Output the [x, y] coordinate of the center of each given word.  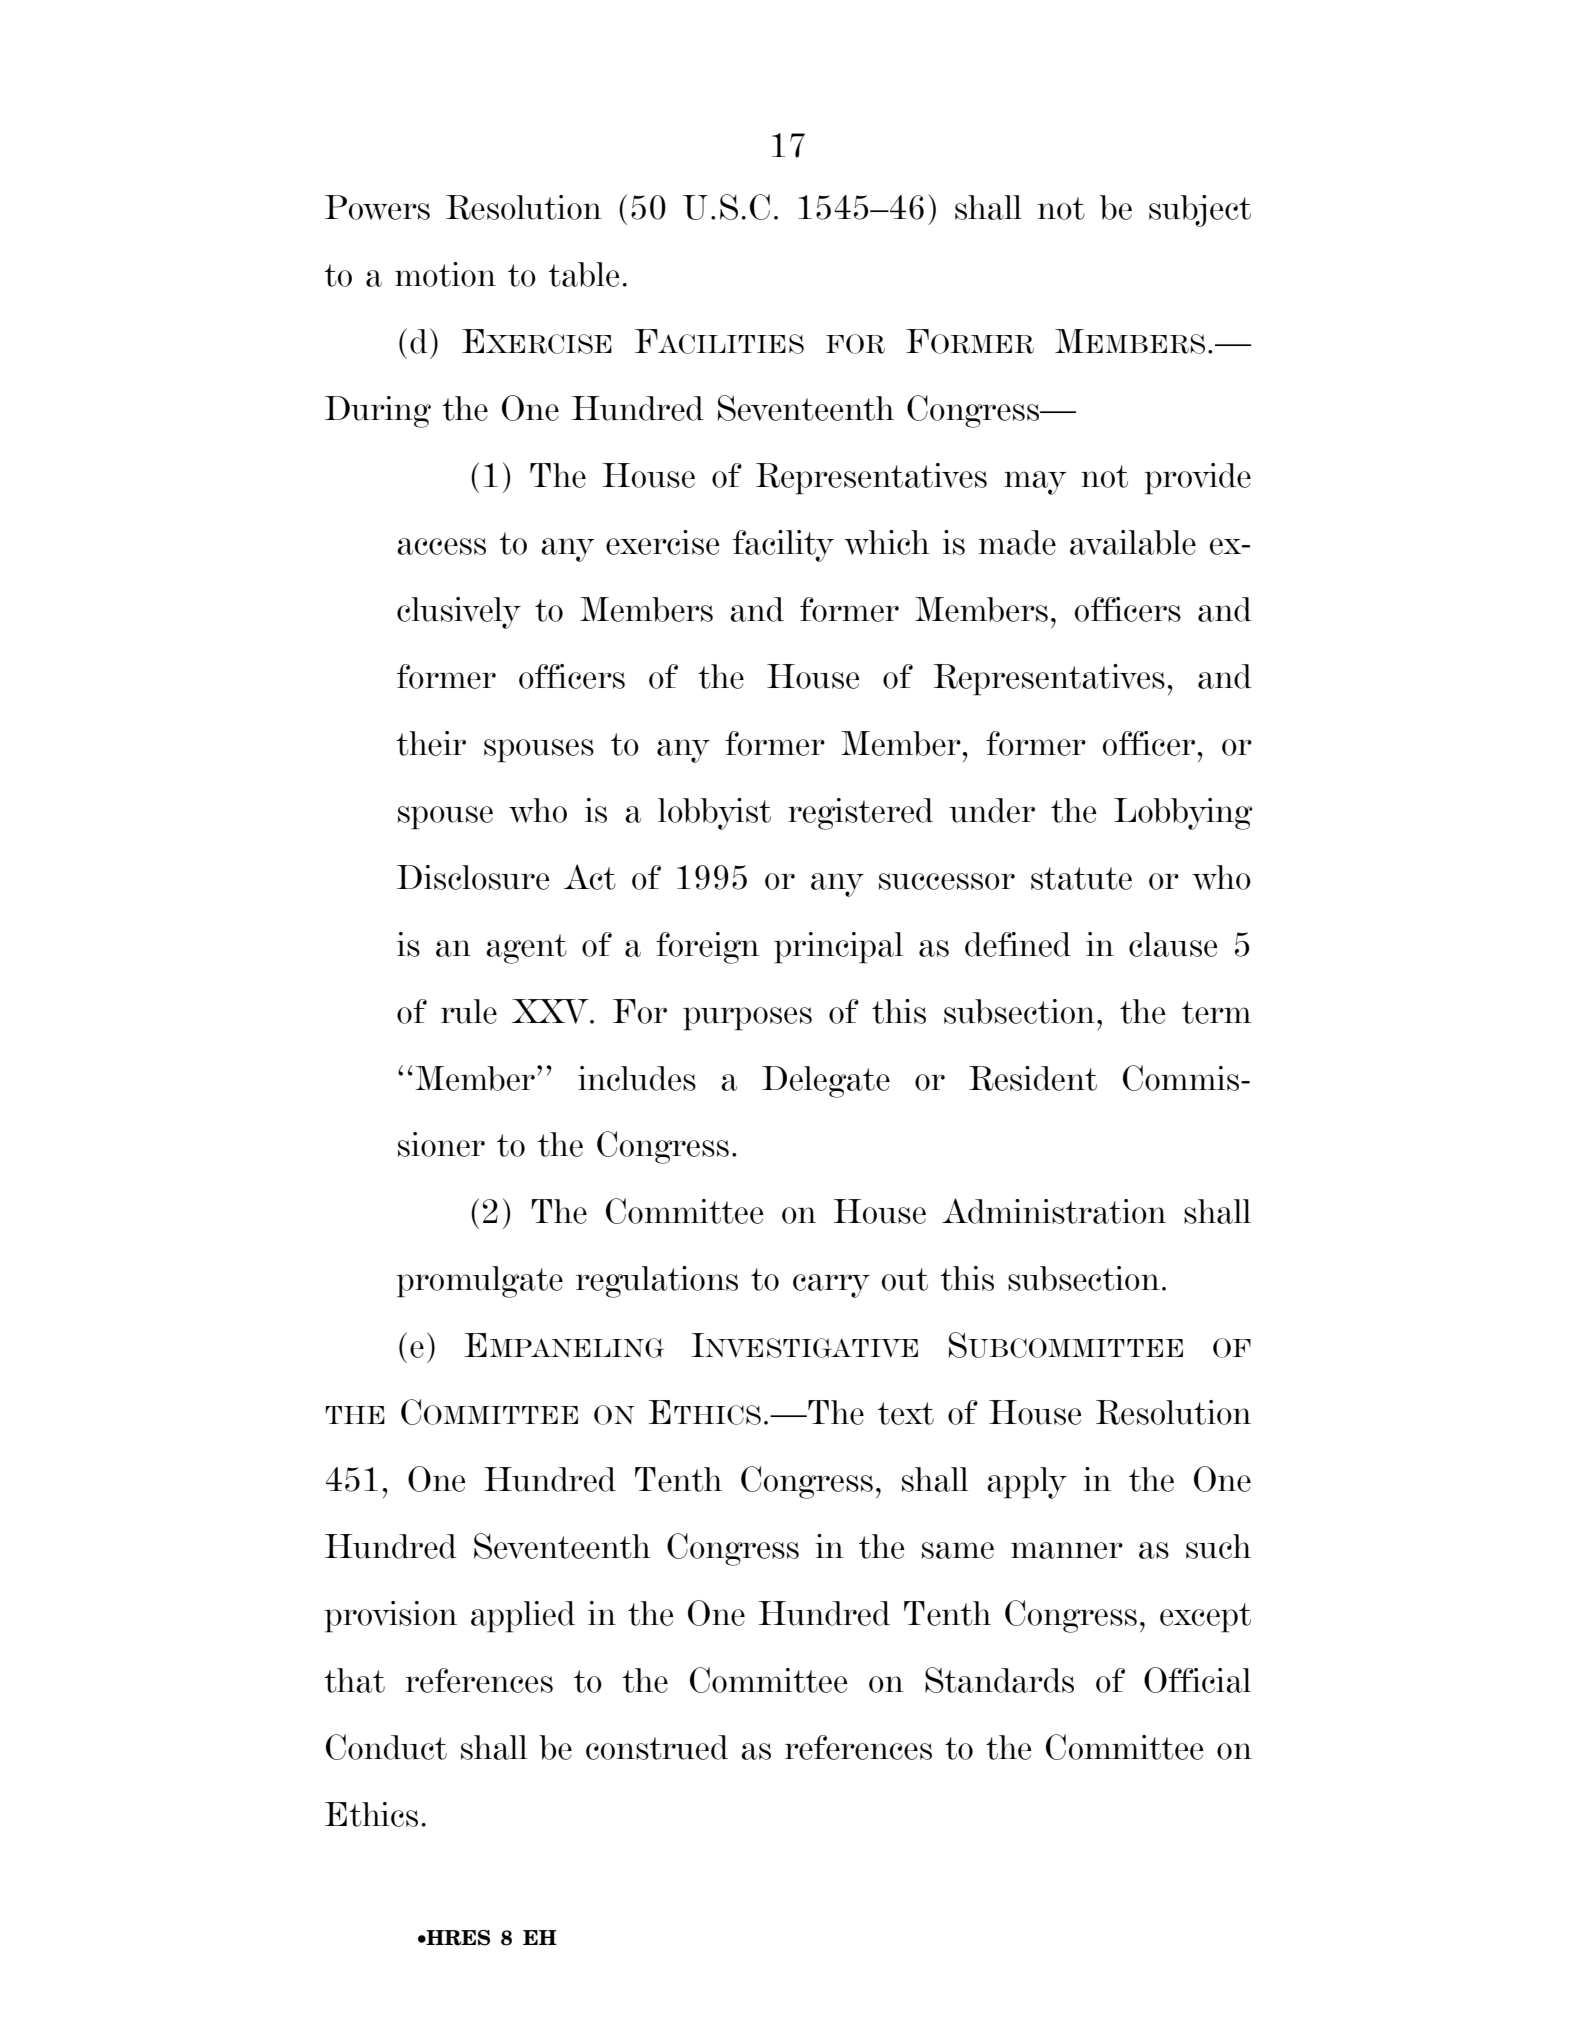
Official [1197, 1680]
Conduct [386, 1747]
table [584, 274]
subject [1200, 211]
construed [657, 1747]
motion [445, 274]
